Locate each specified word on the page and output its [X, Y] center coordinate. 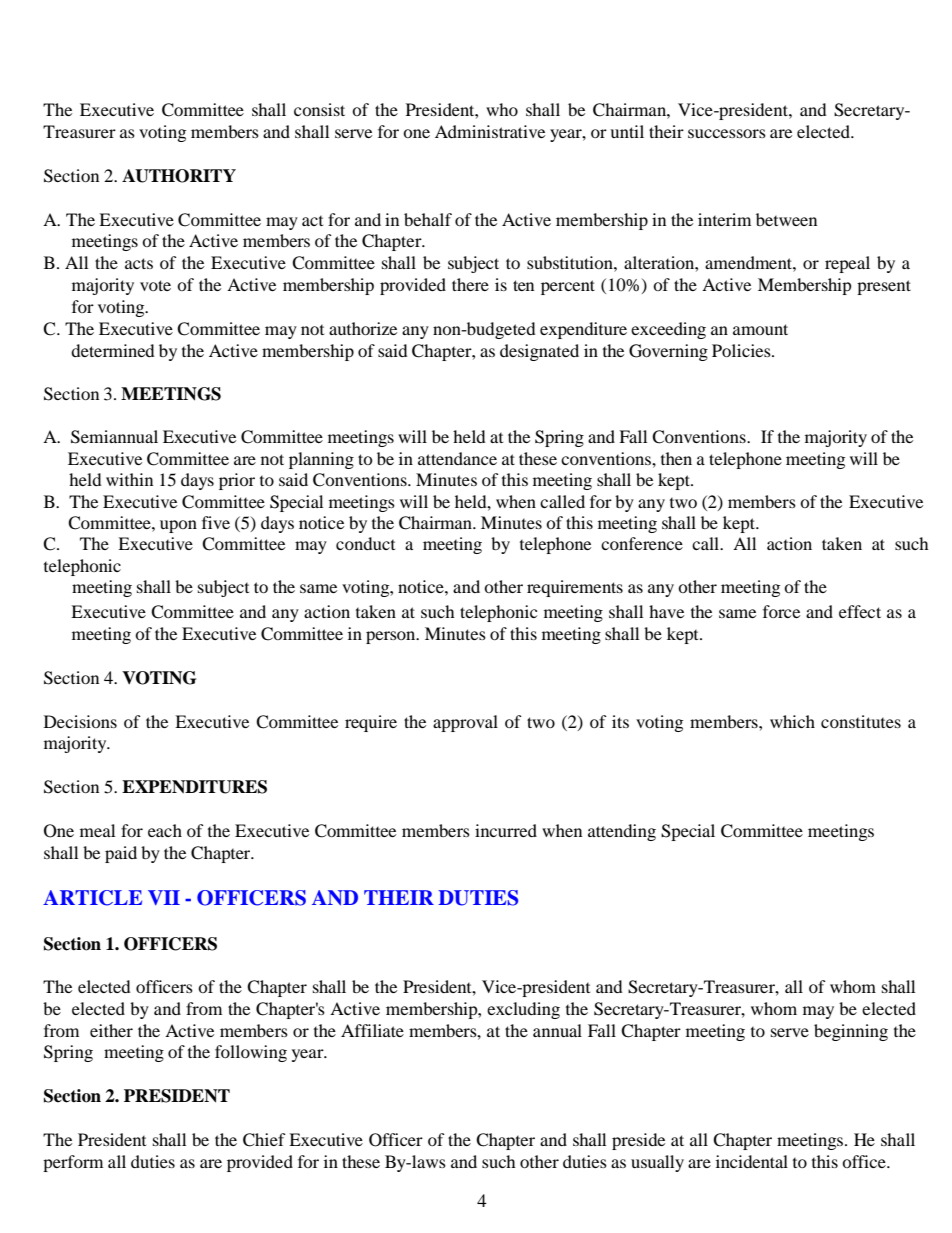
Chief [264, 1140]
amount [760, 329]
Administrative [490, 131]
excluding [523, 1010]
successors [727, 133]
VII [164, 897]
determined [113, 350]
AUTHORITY [179, 176]
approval [465, 723]
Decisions [80, 721]
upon [178, 526]
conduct [365, 543]
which [792, 721]
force [781, 611]
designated [539, 352]
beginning [851, 1032]
